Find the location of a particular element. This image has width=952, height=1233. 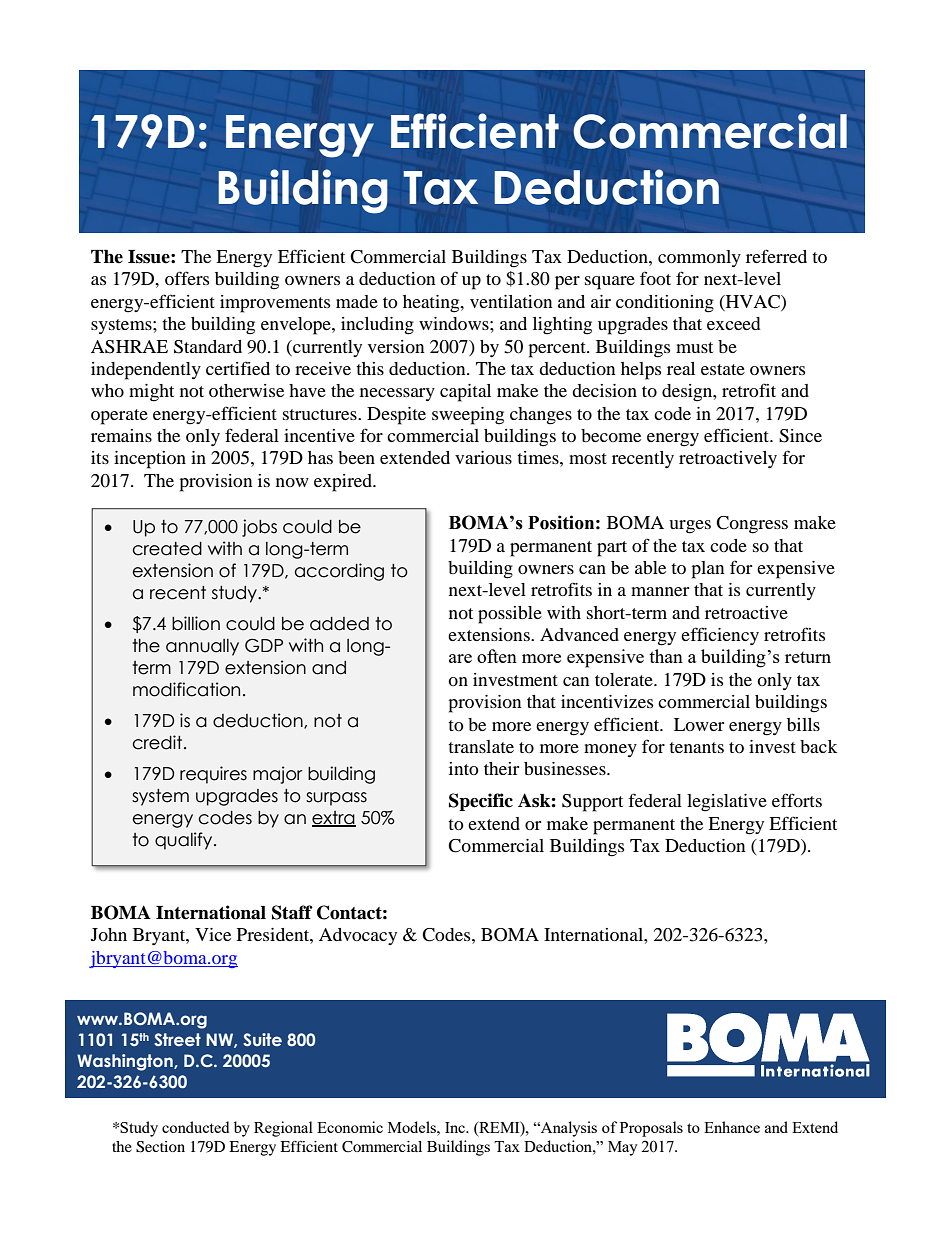

conducted is located at coordinates (195, 1127).
